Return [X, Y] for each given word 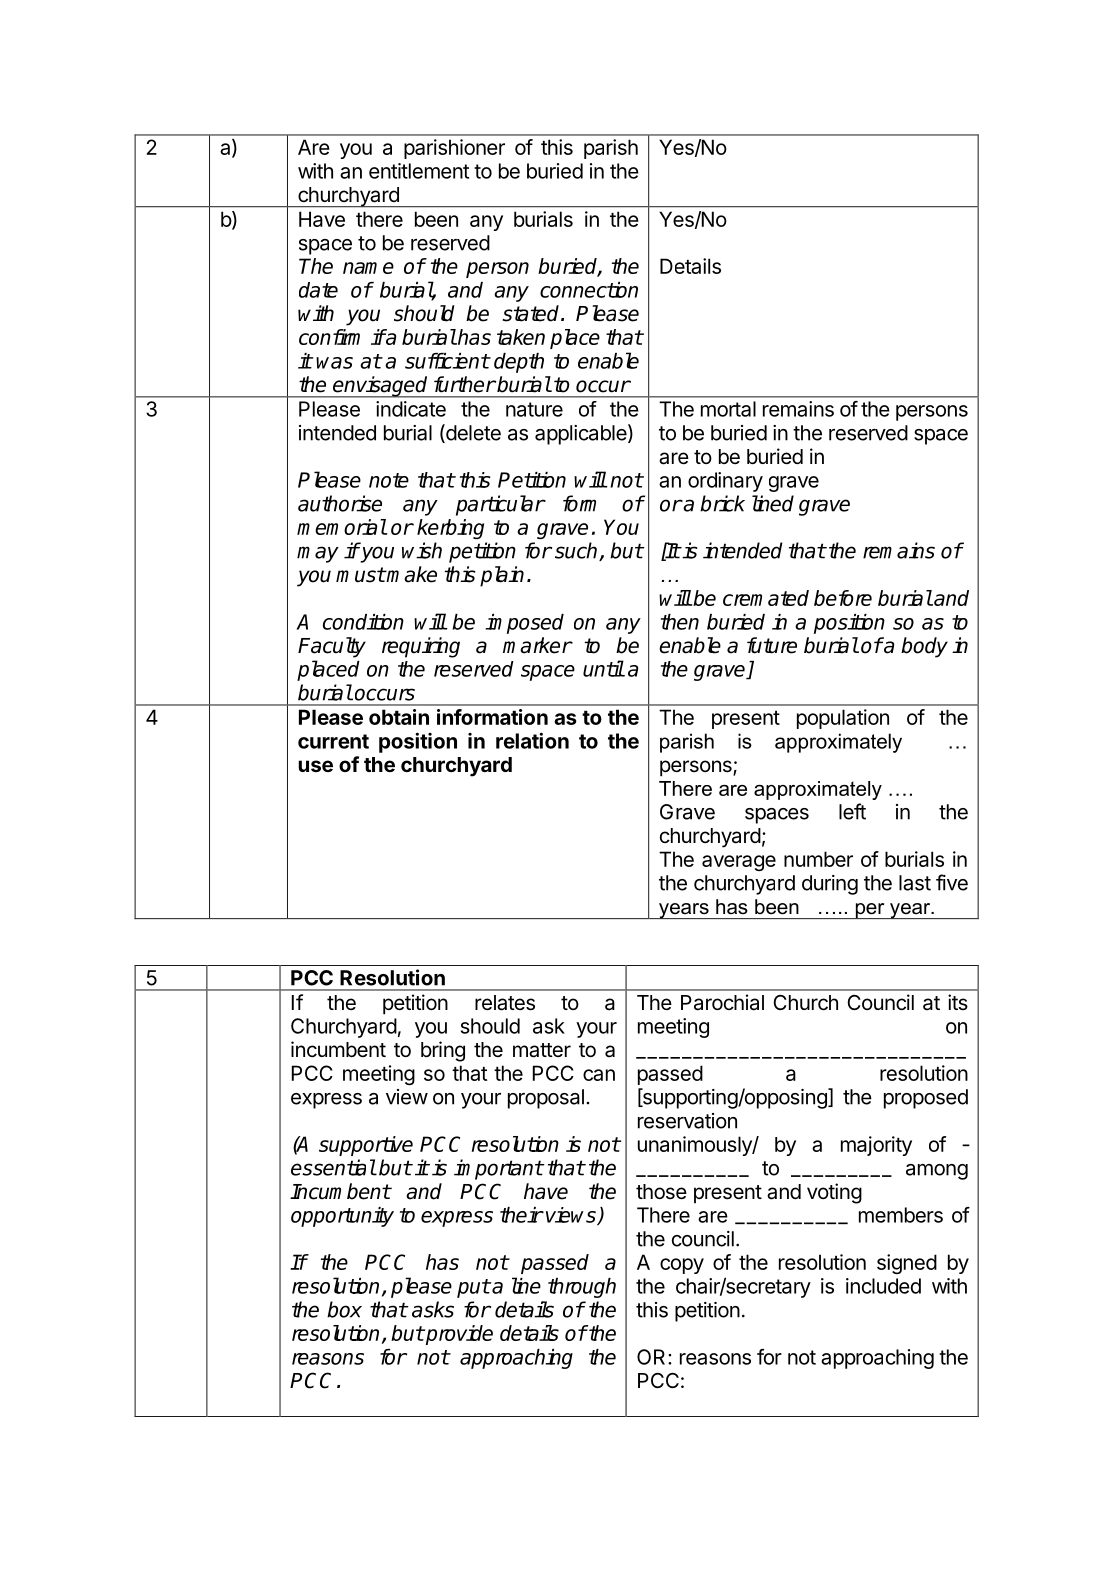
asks [433, 1309]
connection [589, 290]
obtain [399, 717]
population [843, 719]
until [603, 668]
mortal [728, 409]
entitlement [419, 171]
